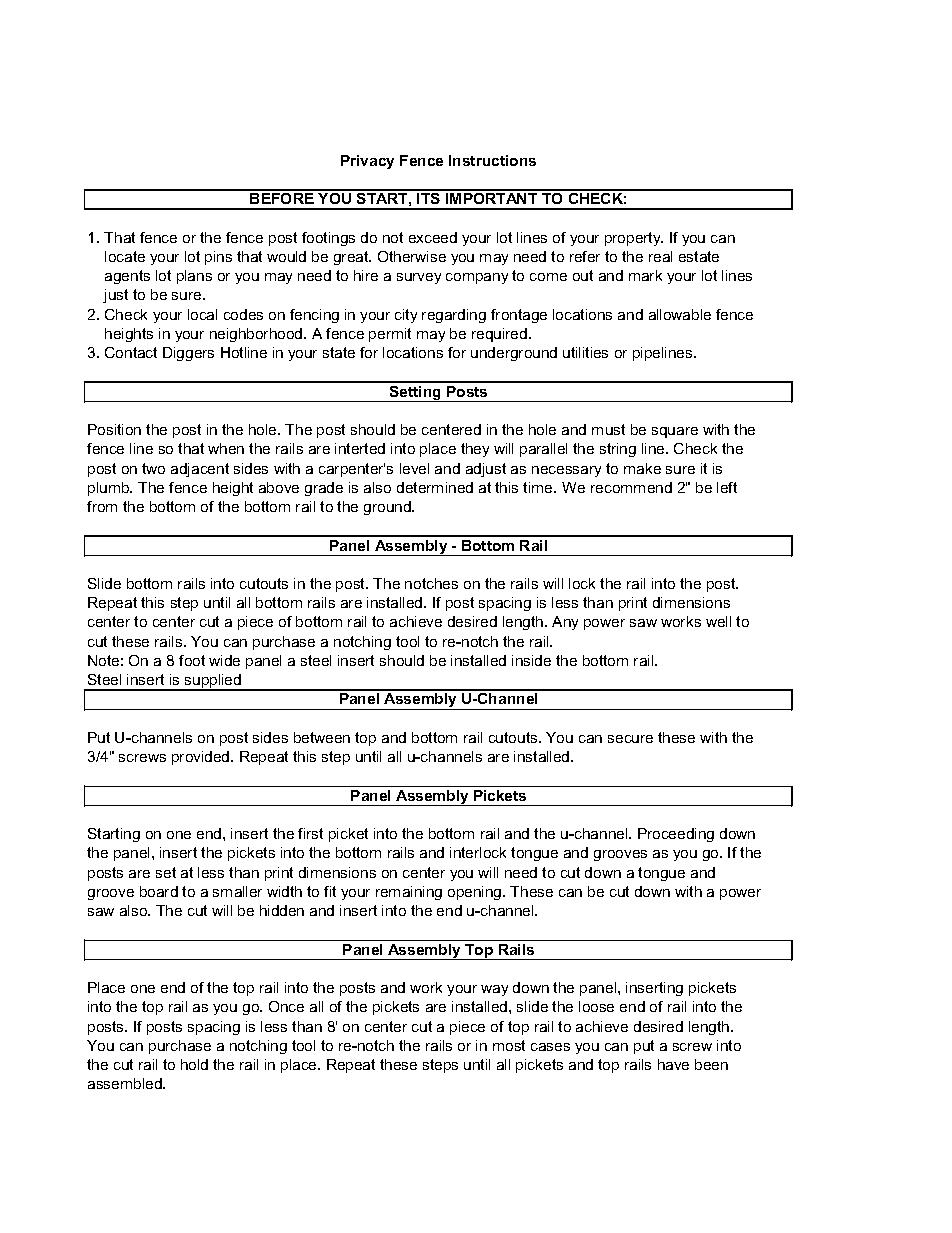 The width and height of the screenshot is (952, 1233). Describe the element at coordinates (188, 354) in the screenshot. I see `Diggers` at that location.
